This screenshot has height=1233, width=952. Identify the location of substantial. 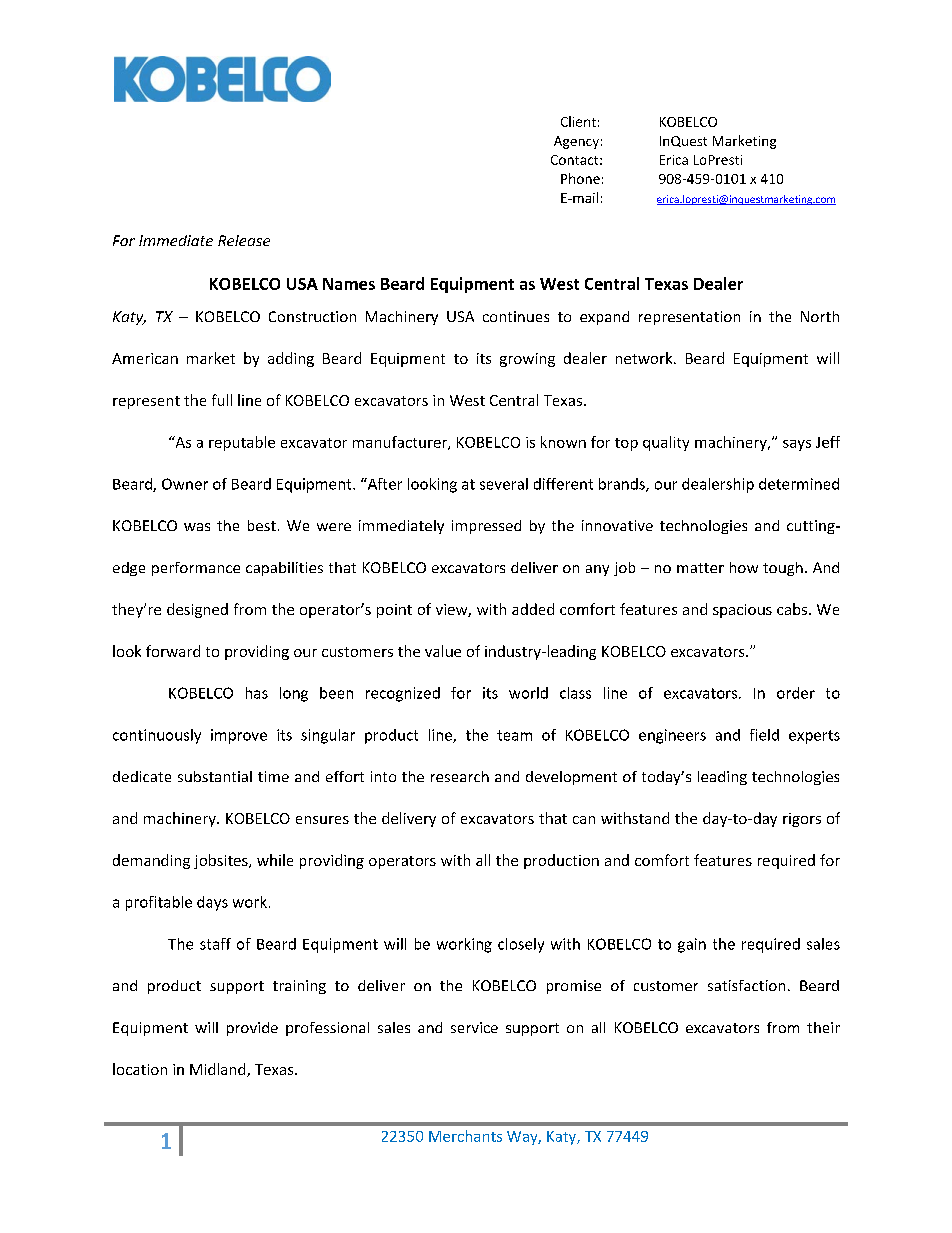
(215, 776).
